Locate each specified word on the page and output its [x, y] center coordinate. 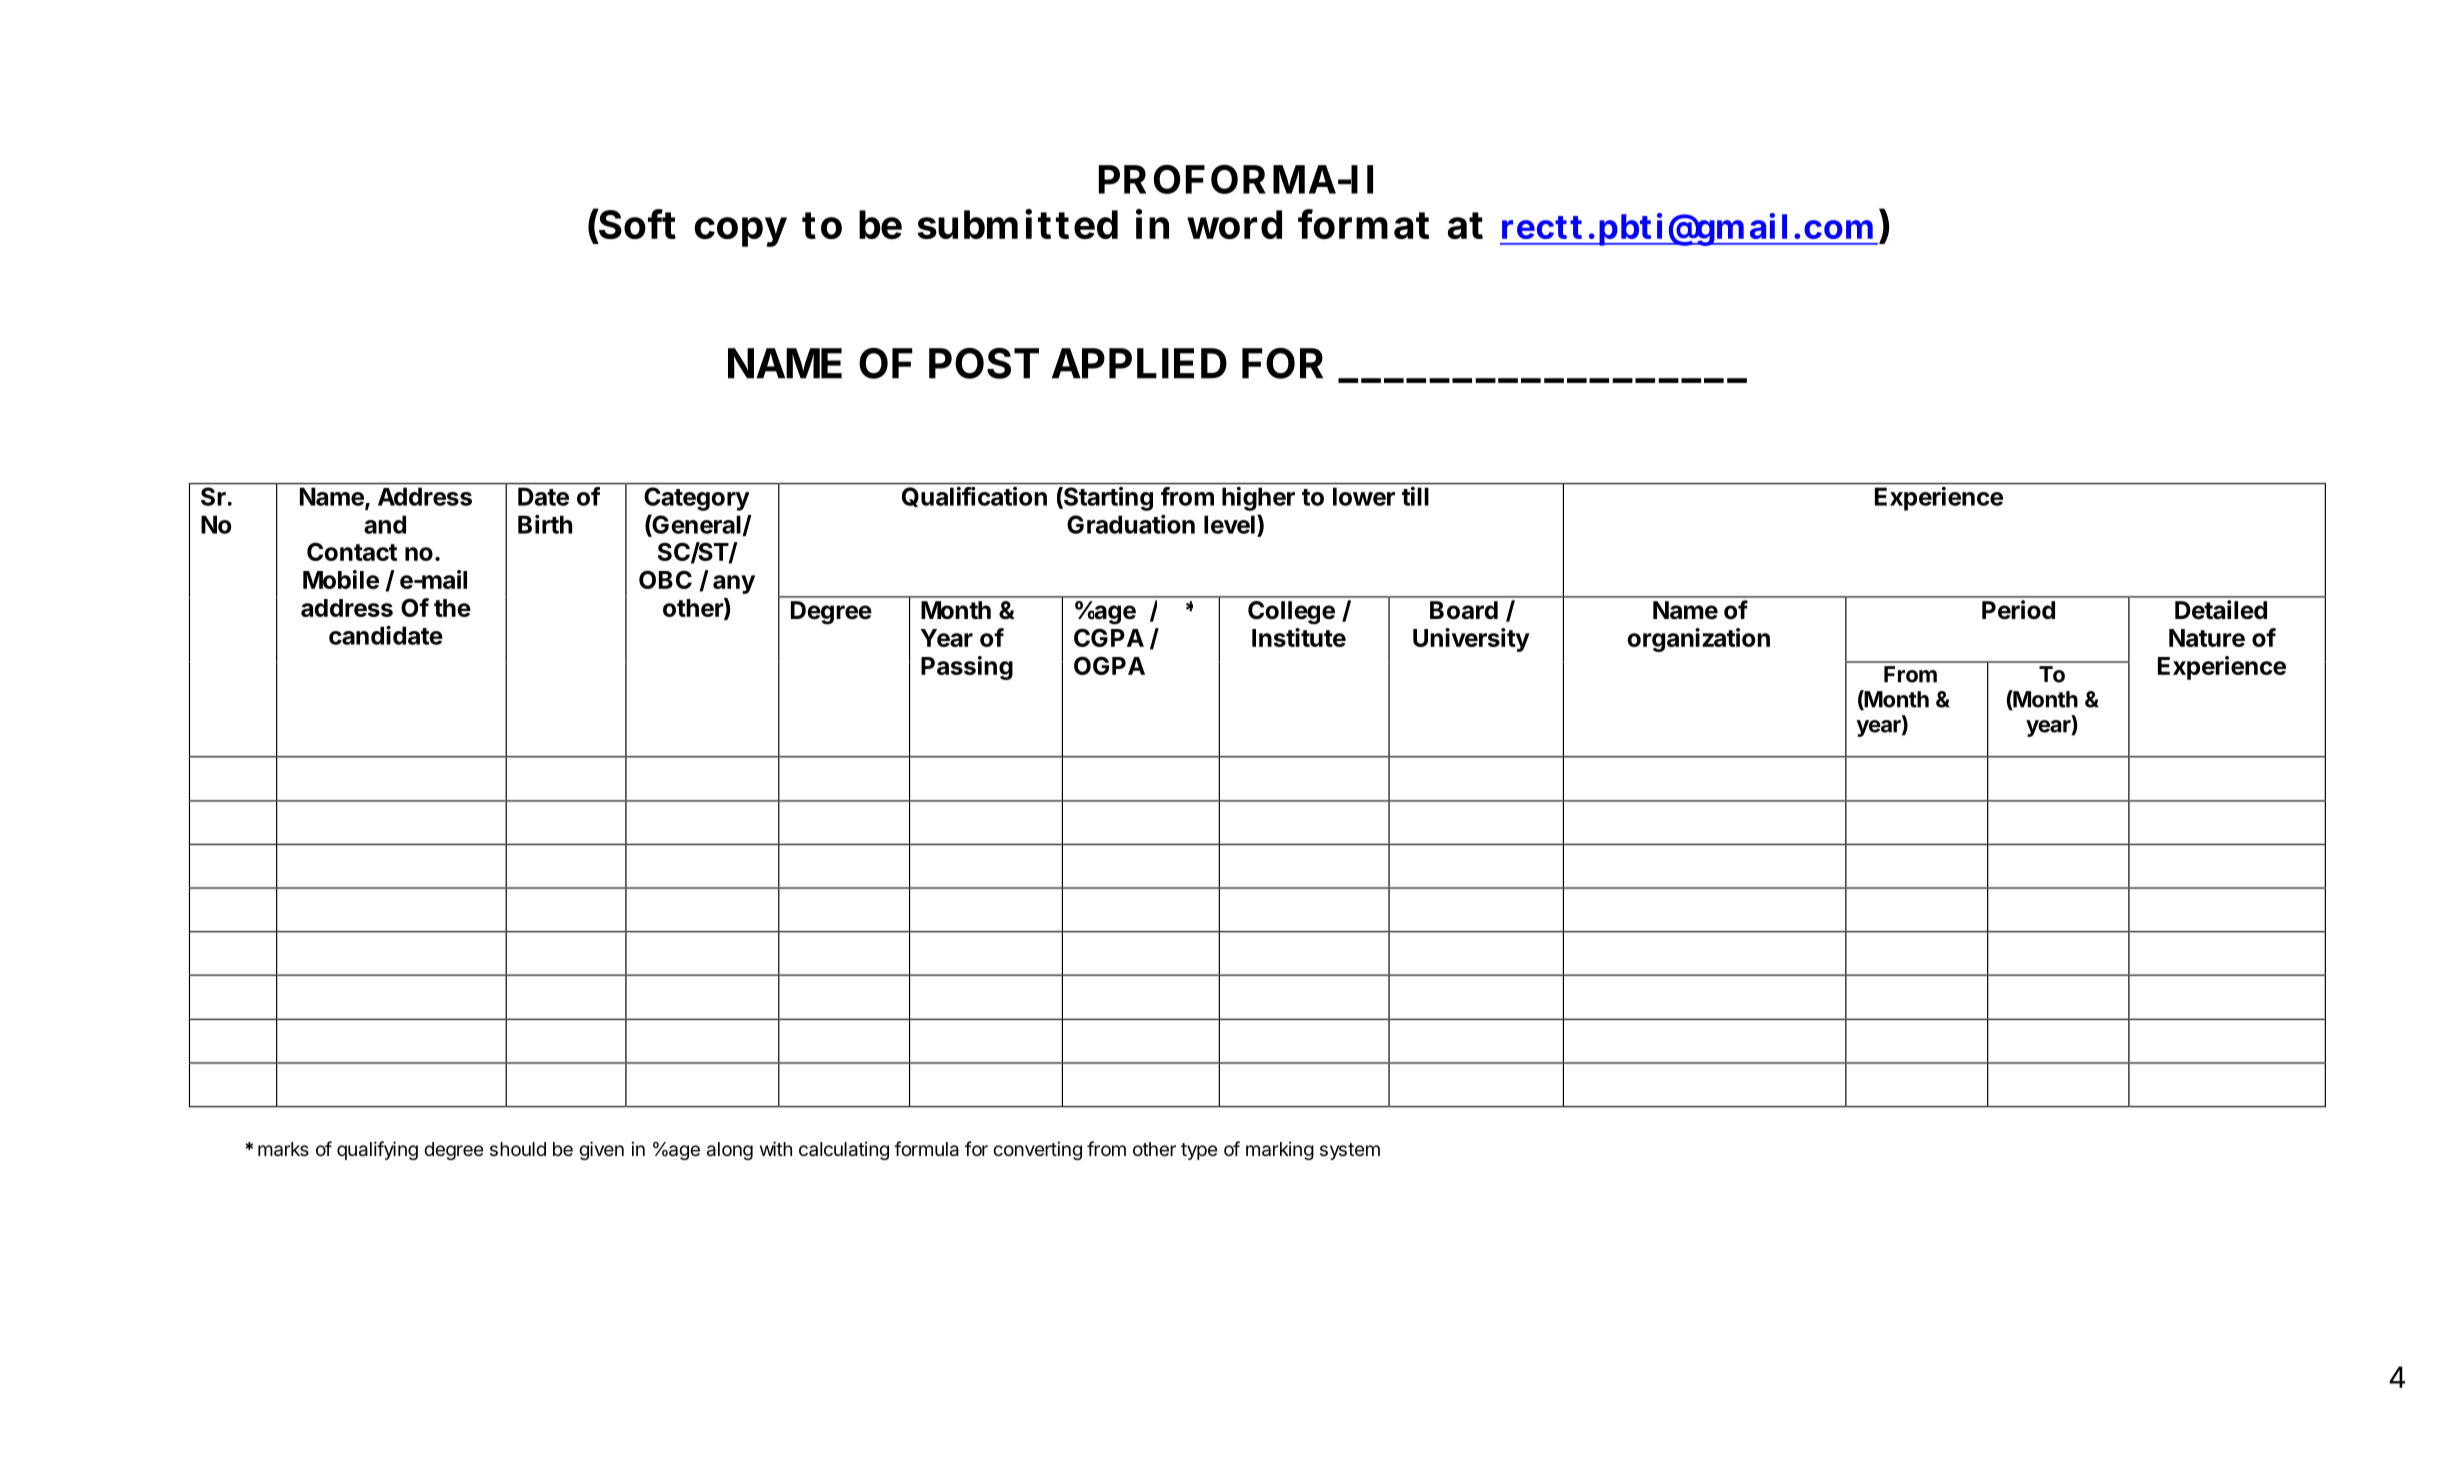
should [518, 1149]
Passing [967, 668]
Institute [1299, 637]
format [1363, 224]
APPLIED [1139, 363]
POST [984, 363]
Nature [2207, 638]
